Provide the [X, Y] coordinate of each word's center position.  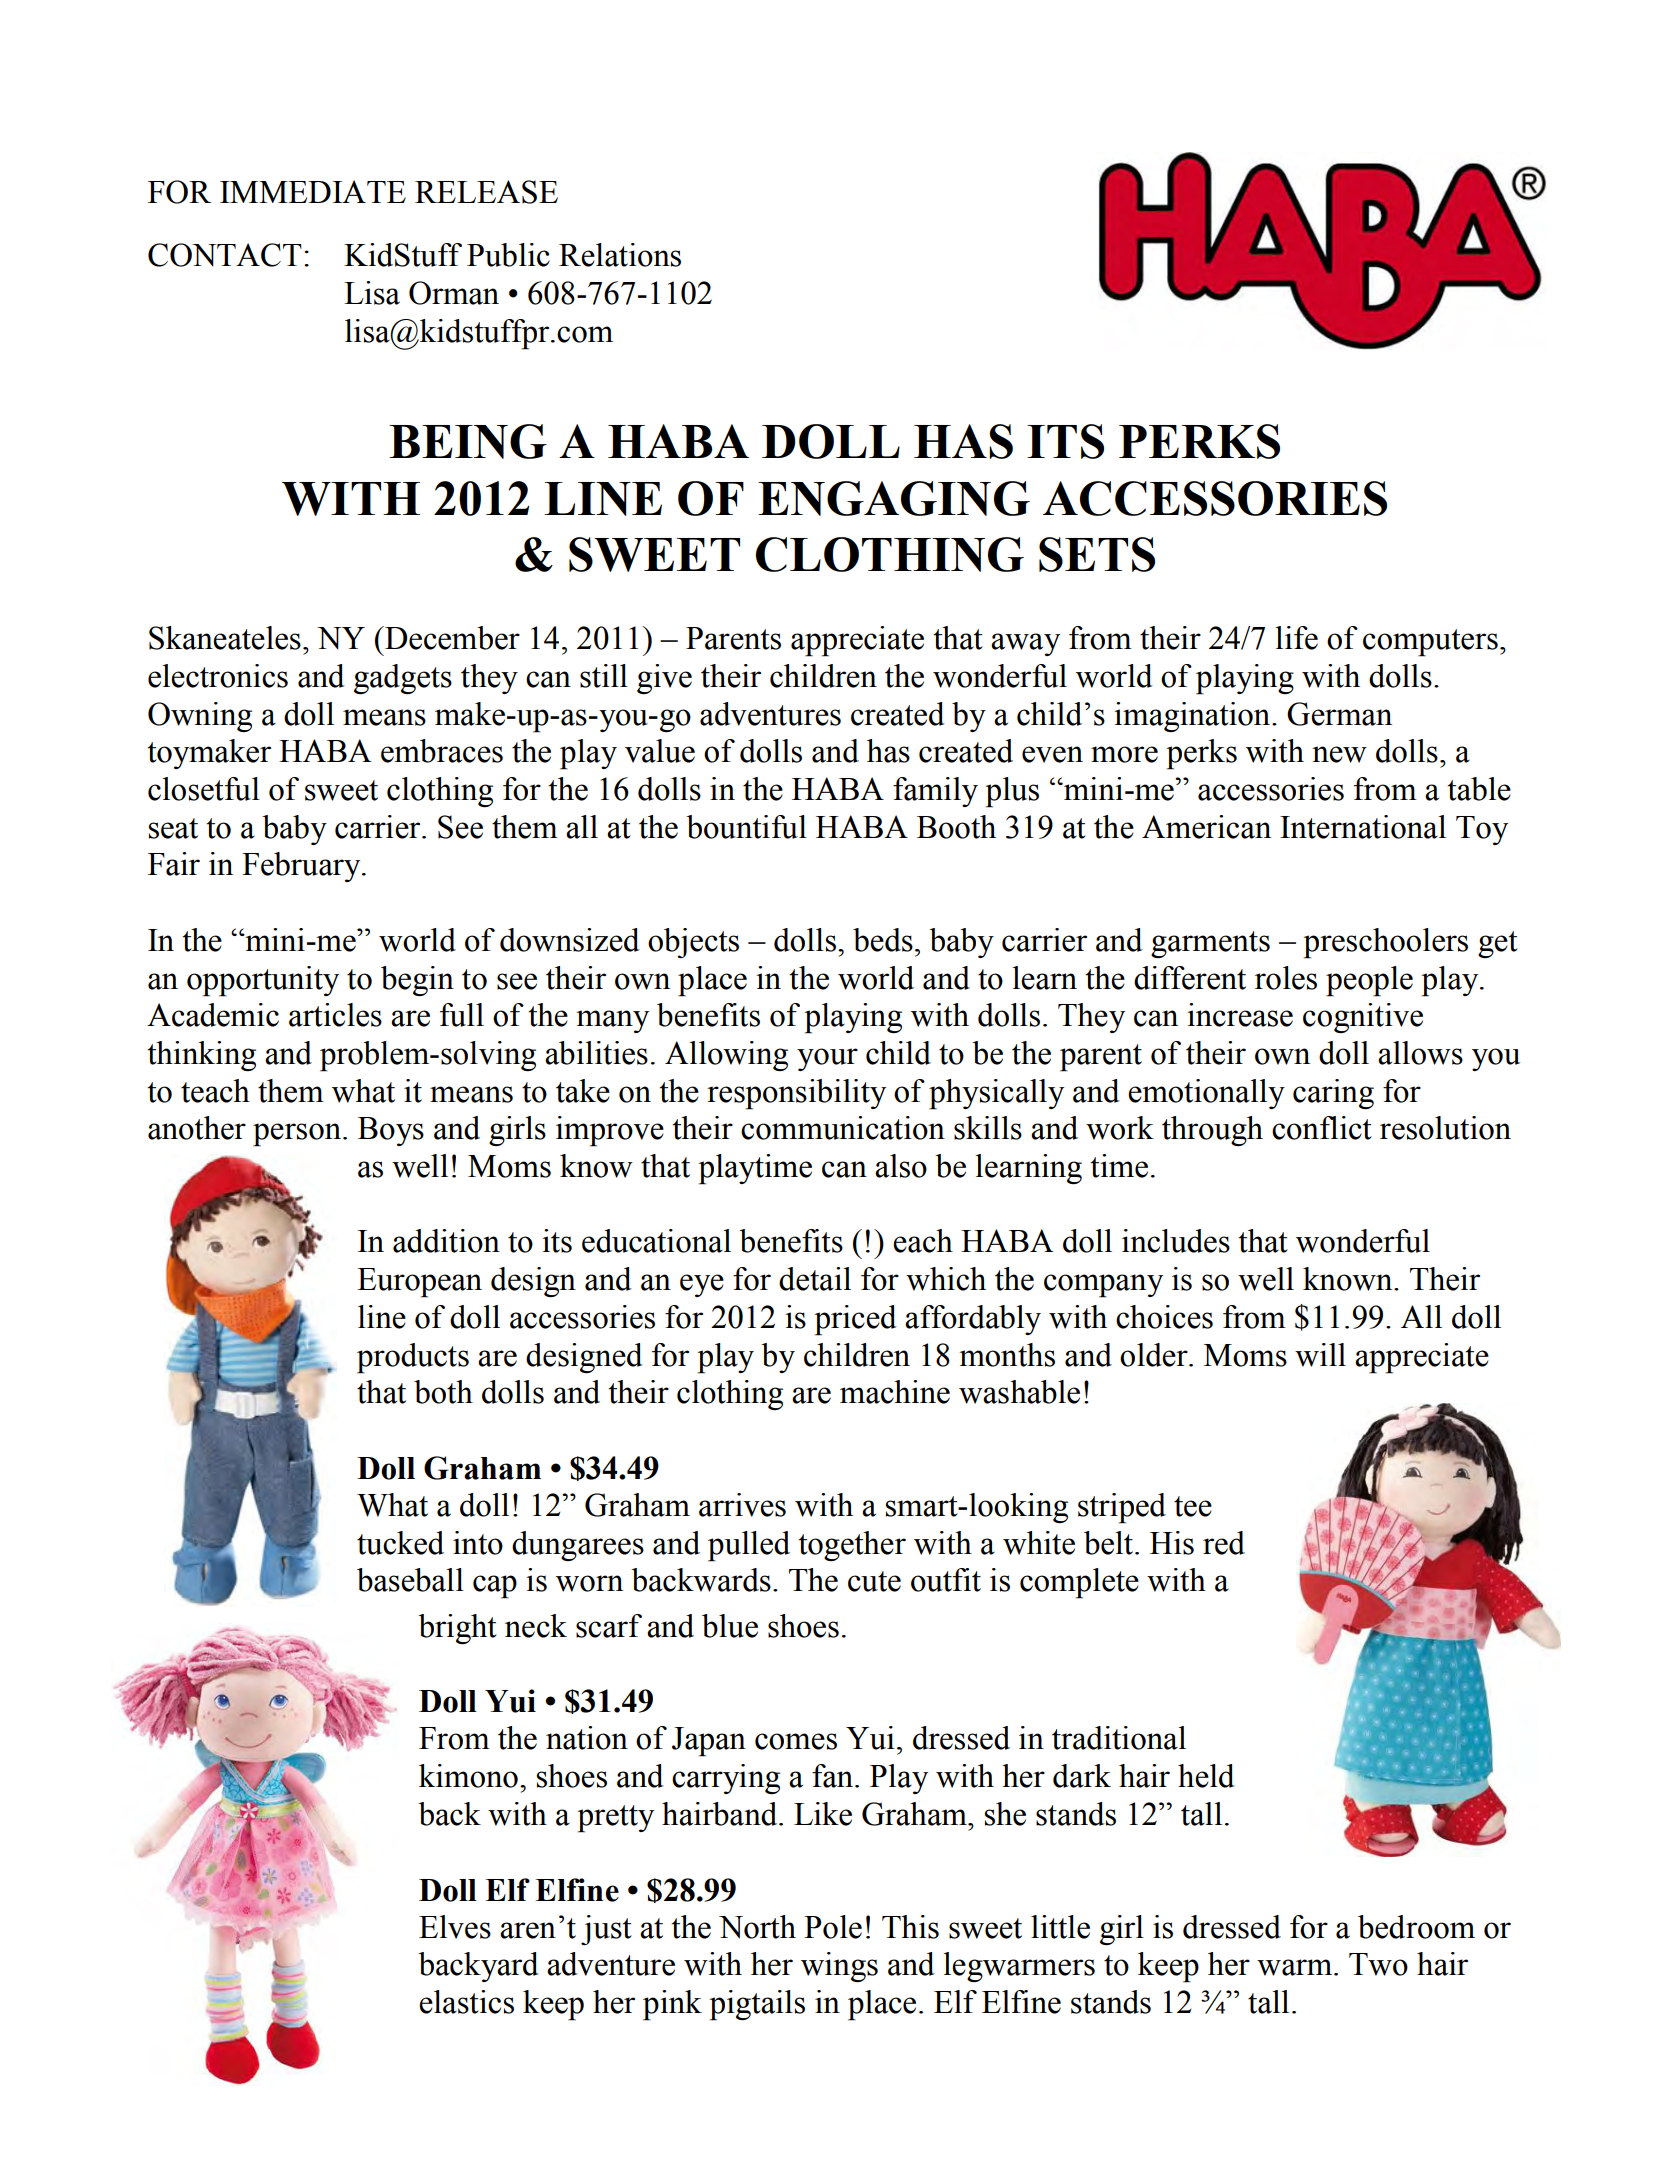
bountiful [746, 827]
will [1320, 1355]
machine [895, 1392]
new [1339, 754]
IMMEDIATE [313, 191]
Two [1378, 1964]
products [413, 1358]
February [302, 867]
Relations [620, 255]
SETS [1097, 554]
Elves [455, 1927]
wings [839, 1967]
